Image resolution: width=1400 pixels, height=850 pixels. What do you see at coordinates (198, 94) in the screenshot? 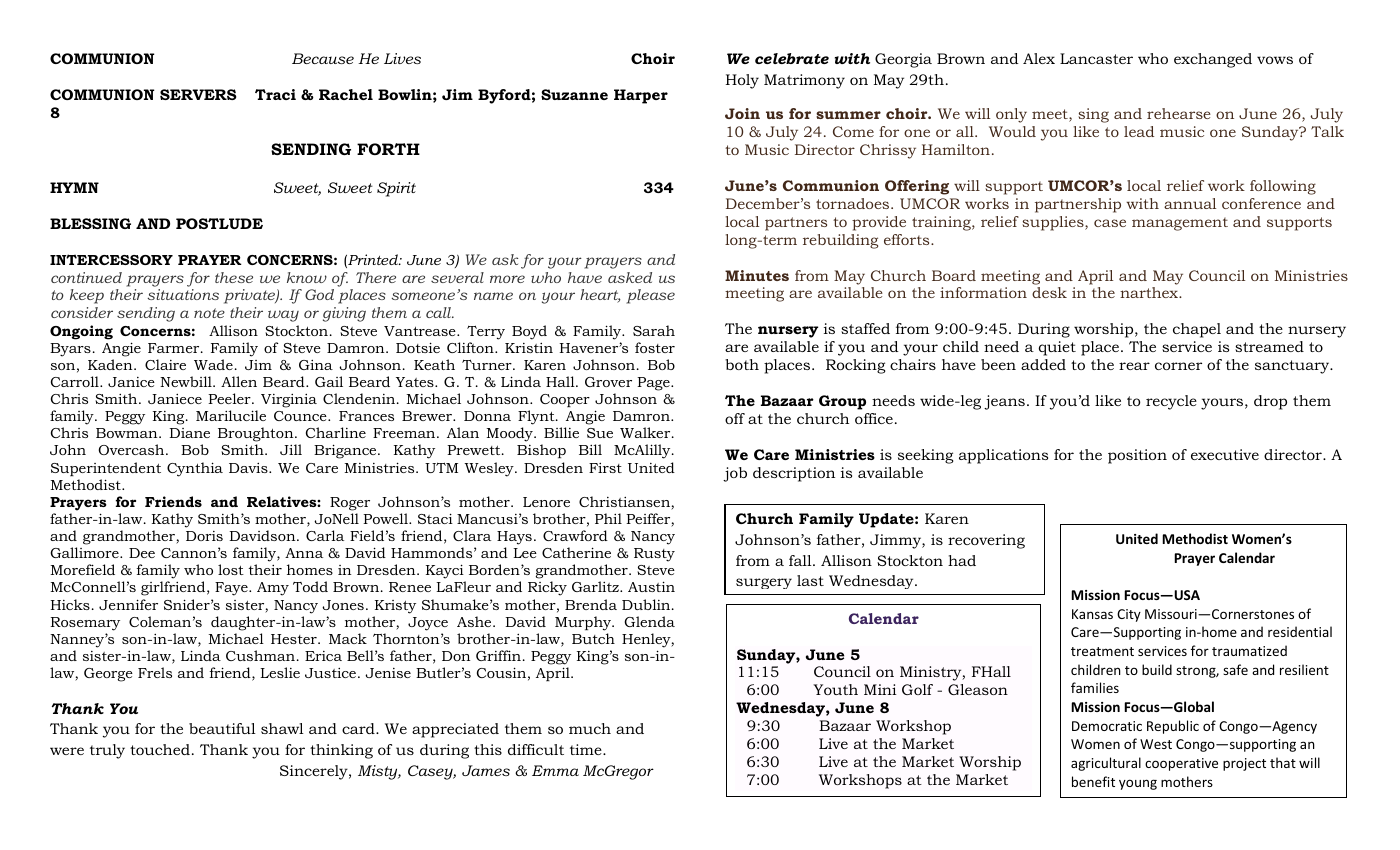
I see `SERVERS` at bounding box center [198, 94].
